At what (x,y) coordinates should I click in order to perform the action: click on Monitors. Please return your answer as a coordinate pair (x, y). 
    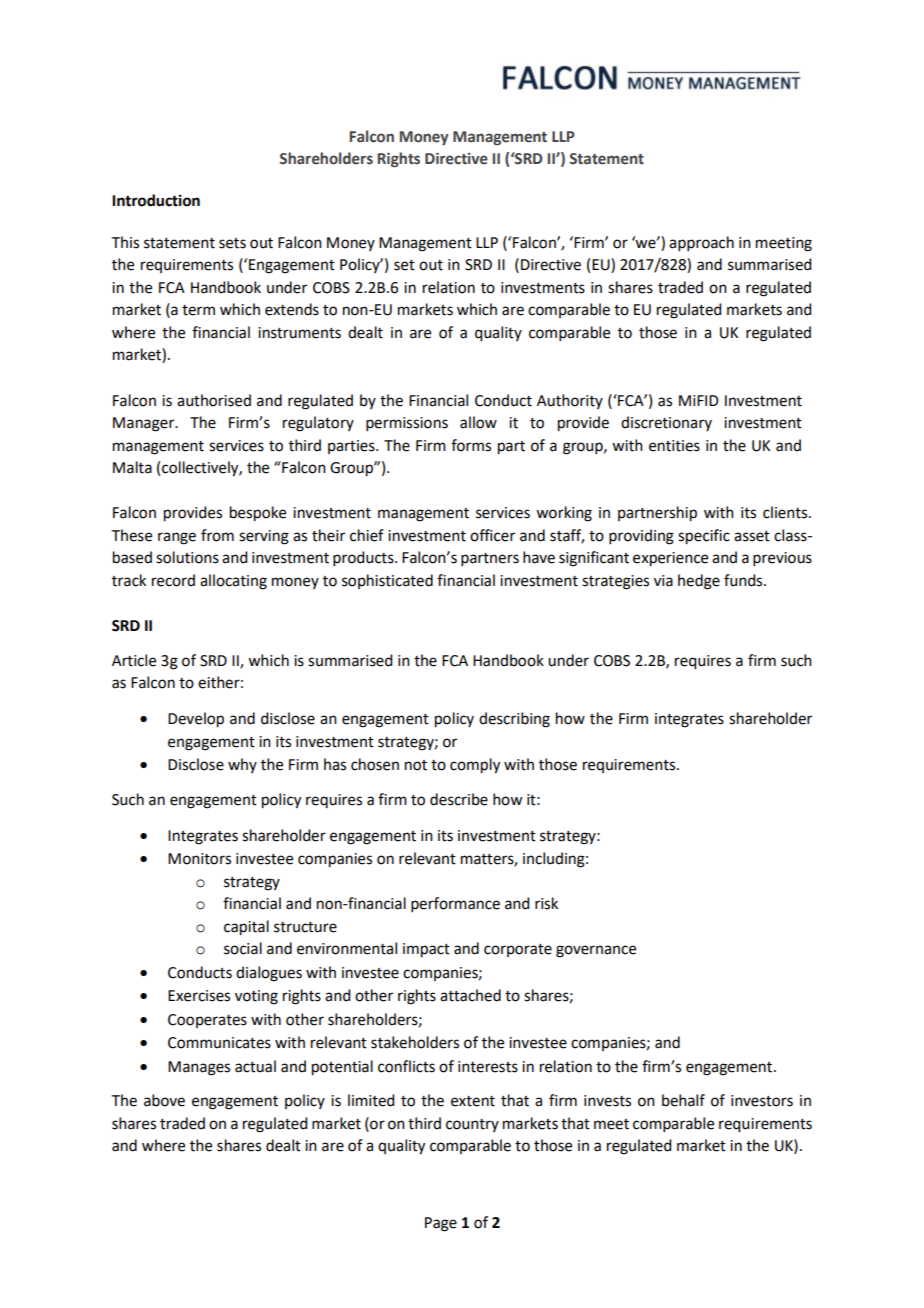
    Looking at the image, I should click on (199, 859).
